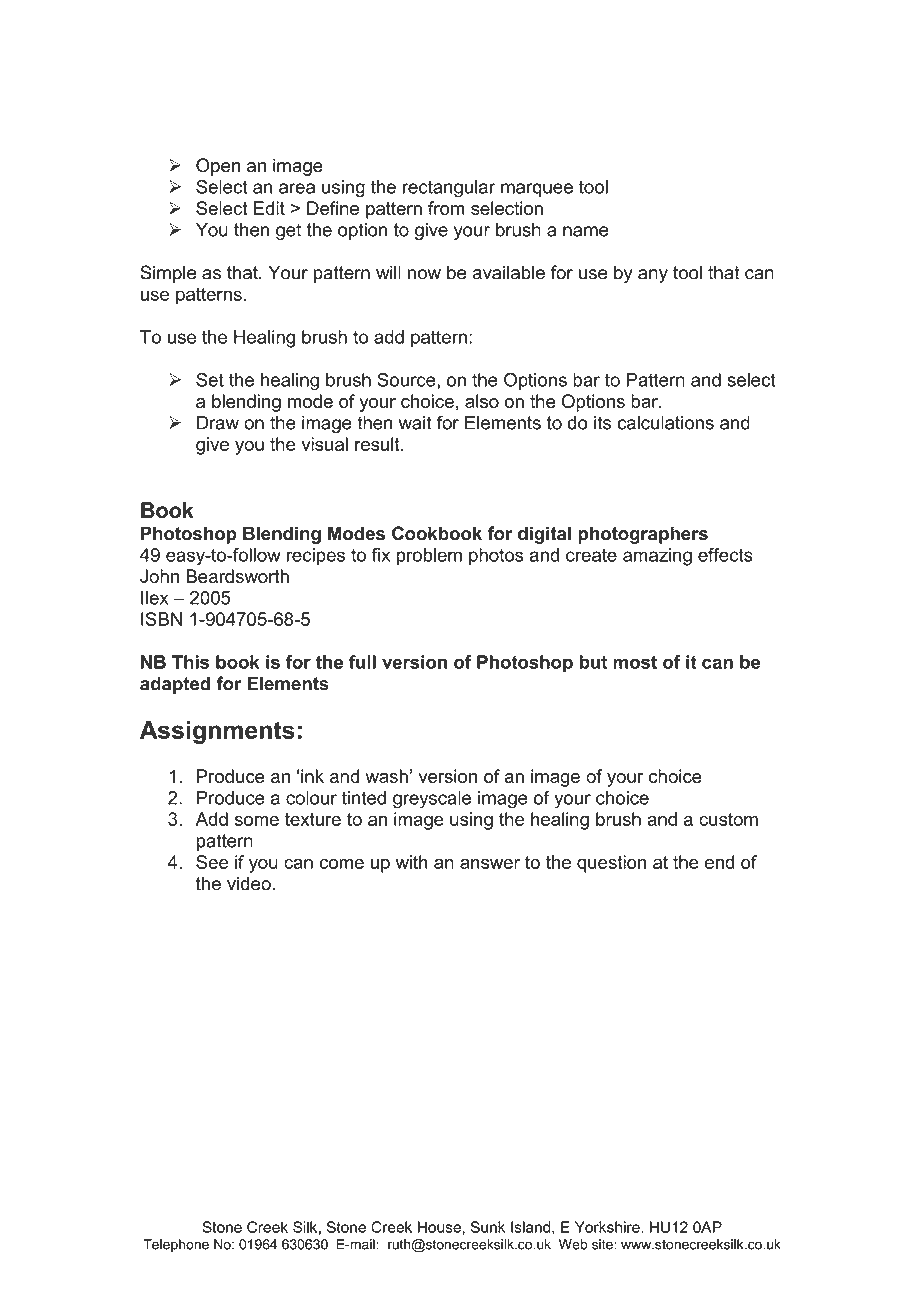  What do you see at coordinates (635, 662) in the document?
I see `most` at bounding box center [635, 662].
